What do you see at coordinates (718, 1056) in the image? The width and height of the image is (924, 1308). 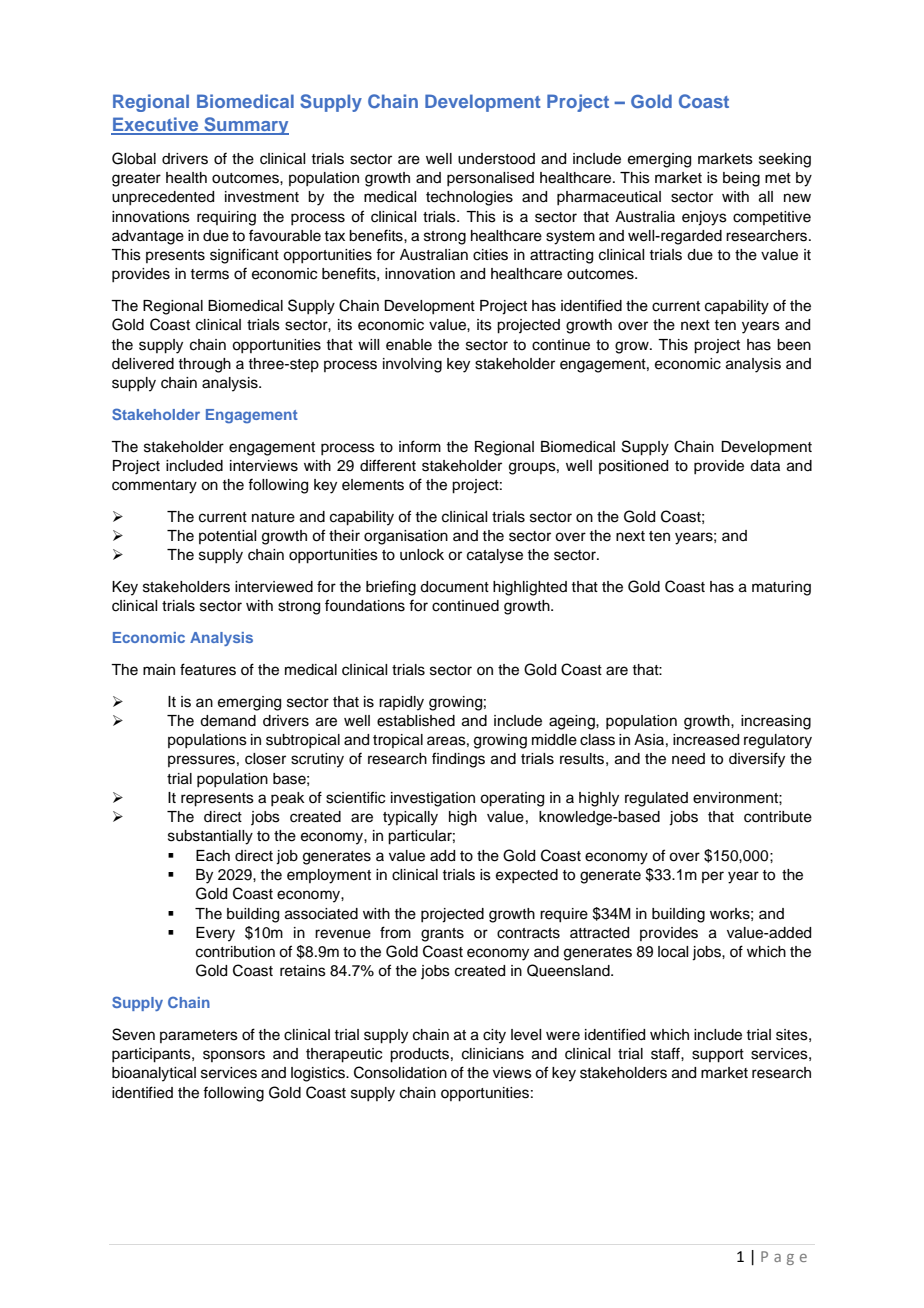 I see `support` at bounding box center [718, 1056].
